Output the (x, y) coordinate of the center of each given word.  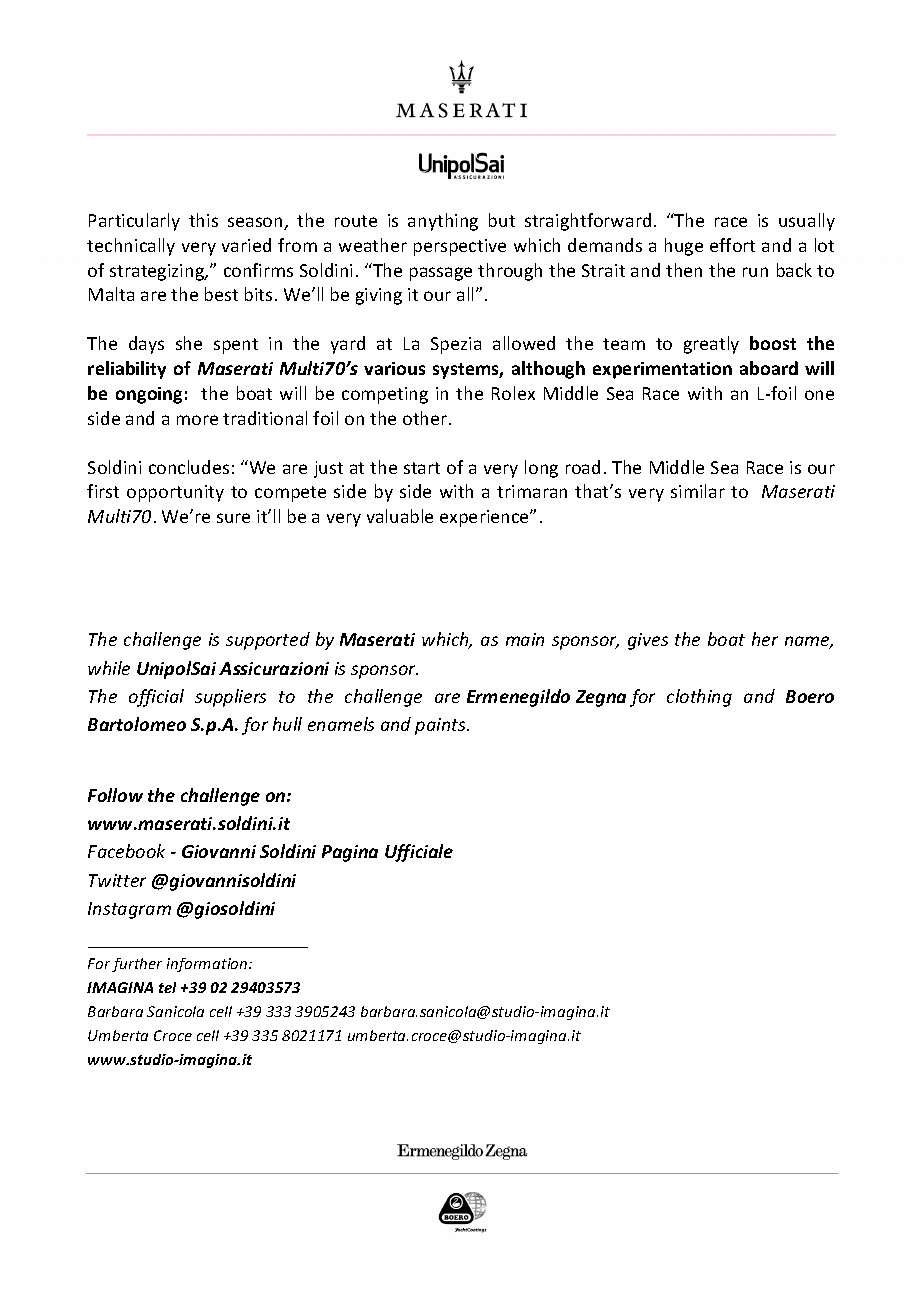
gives (648, 641)
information (208, 965)
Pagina (350, 853)
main (525, 639)
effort (732, 245)
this (203, 220)
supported (268, 641)
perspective (460, 247)
